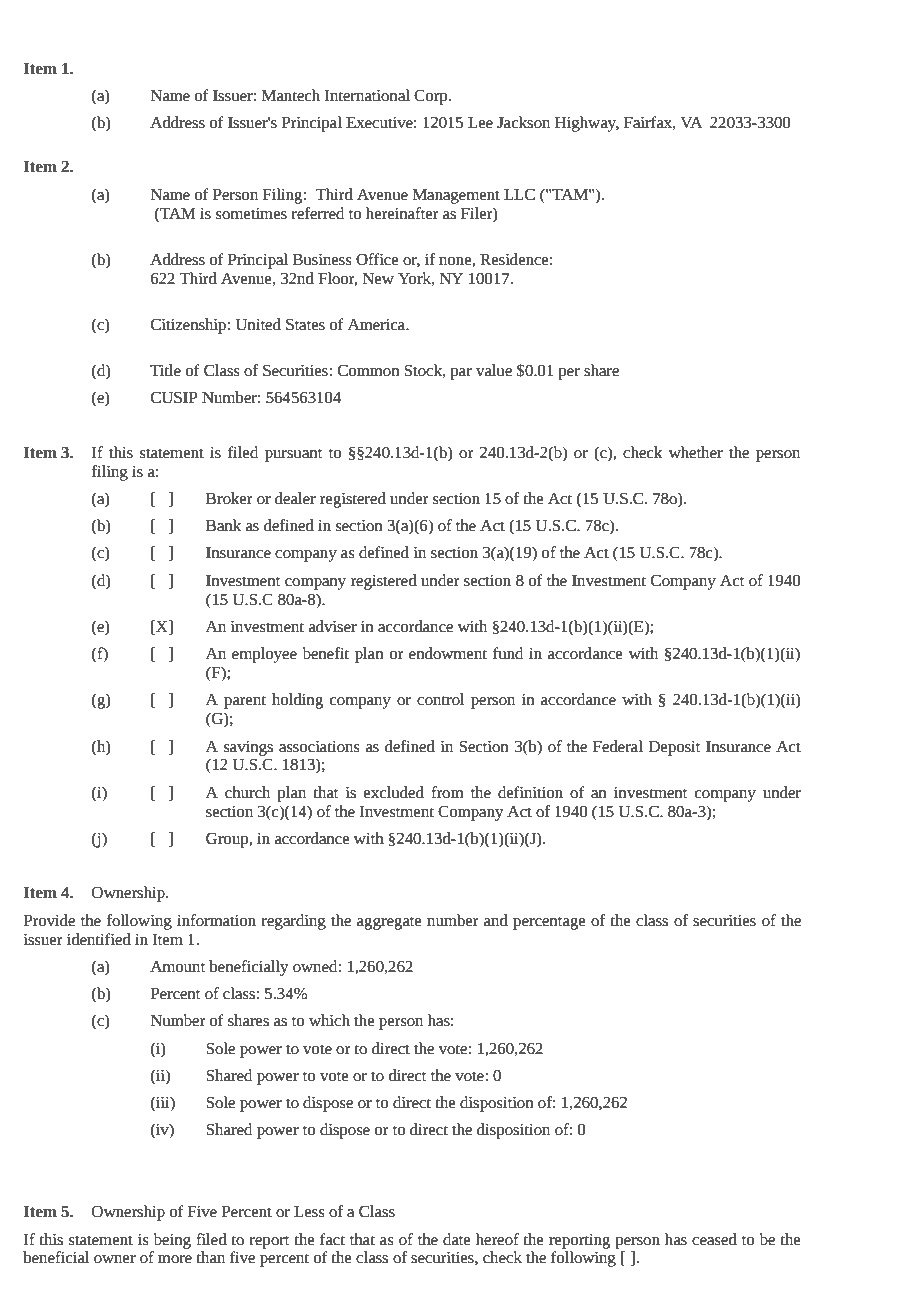  I want to click on Highway, so click(587, 124).
